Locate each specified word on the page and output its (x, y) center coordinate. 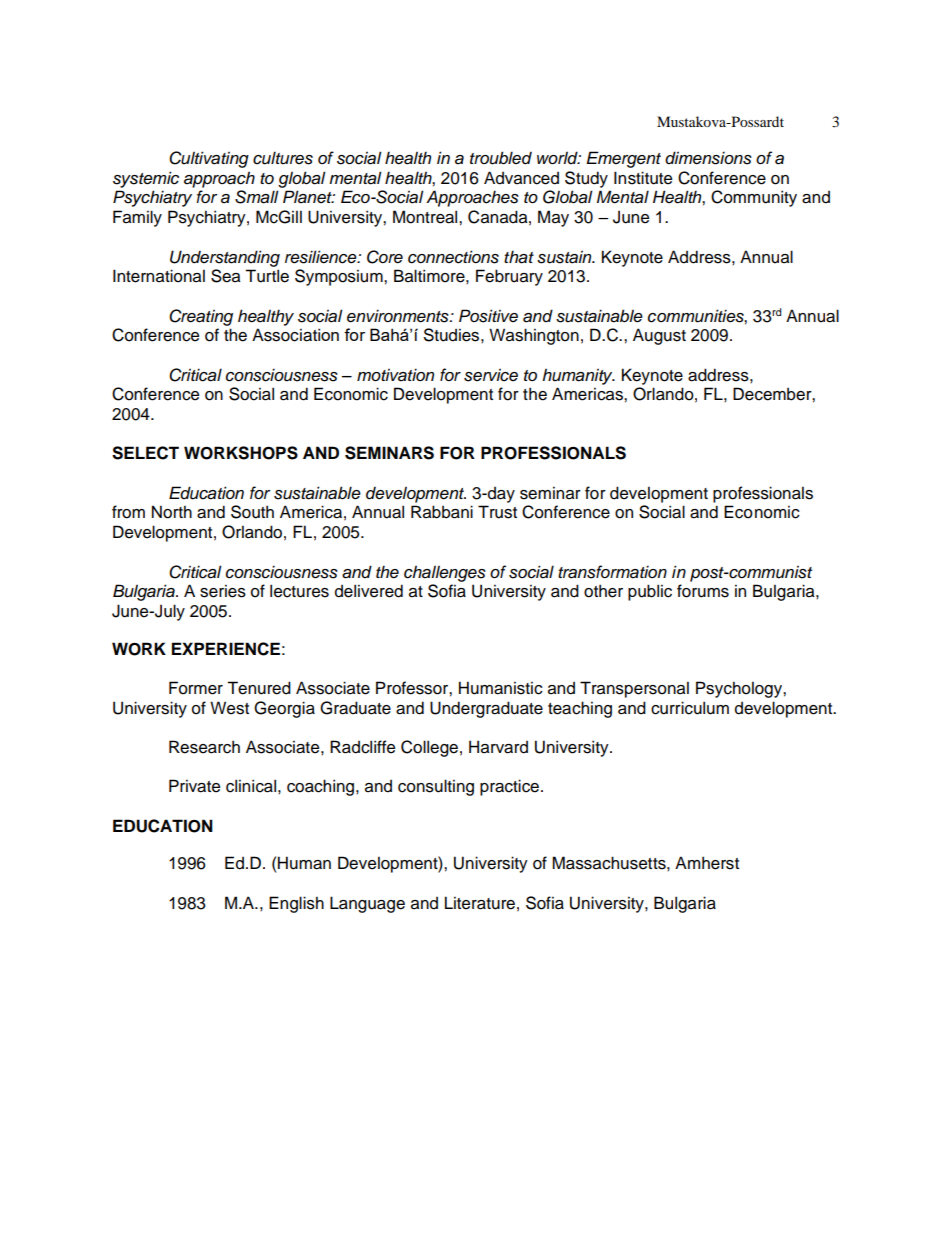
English (296, 904)
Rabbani (442, 512)
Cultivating (209, 159)
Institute (643, 178)
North (172, 512)
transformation (612, 572)
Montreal (426, 217)
